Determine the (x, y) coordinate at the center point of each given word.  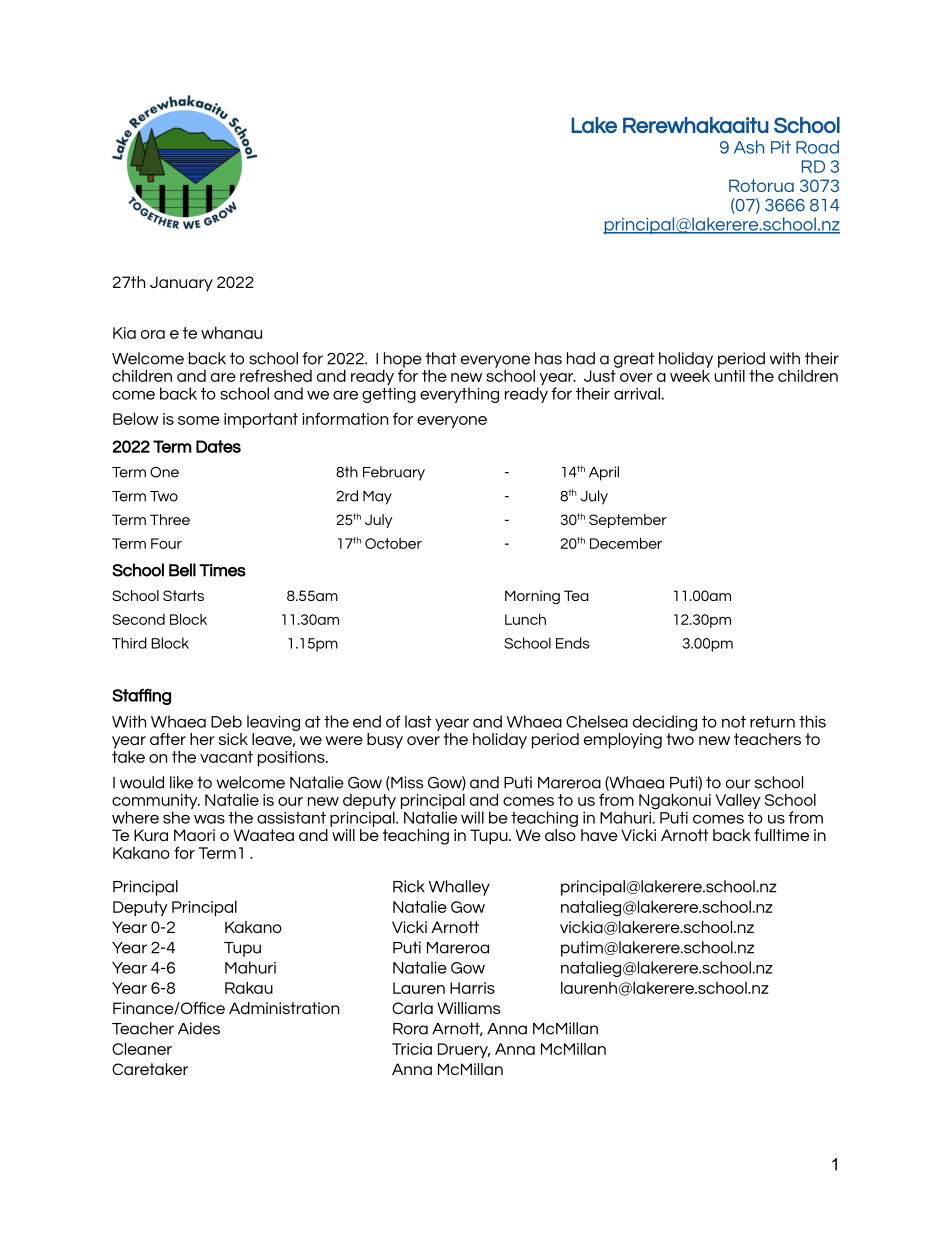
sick (233, 739)
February (394, 473)
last (418, 721)
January (181, 284)
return (772, 722)
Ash (749, 147)
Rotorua (761, 185)
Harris (472, 988)
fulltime (781, 835)
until (729, 374)
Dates (218, 446)
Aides (199, 1028)
